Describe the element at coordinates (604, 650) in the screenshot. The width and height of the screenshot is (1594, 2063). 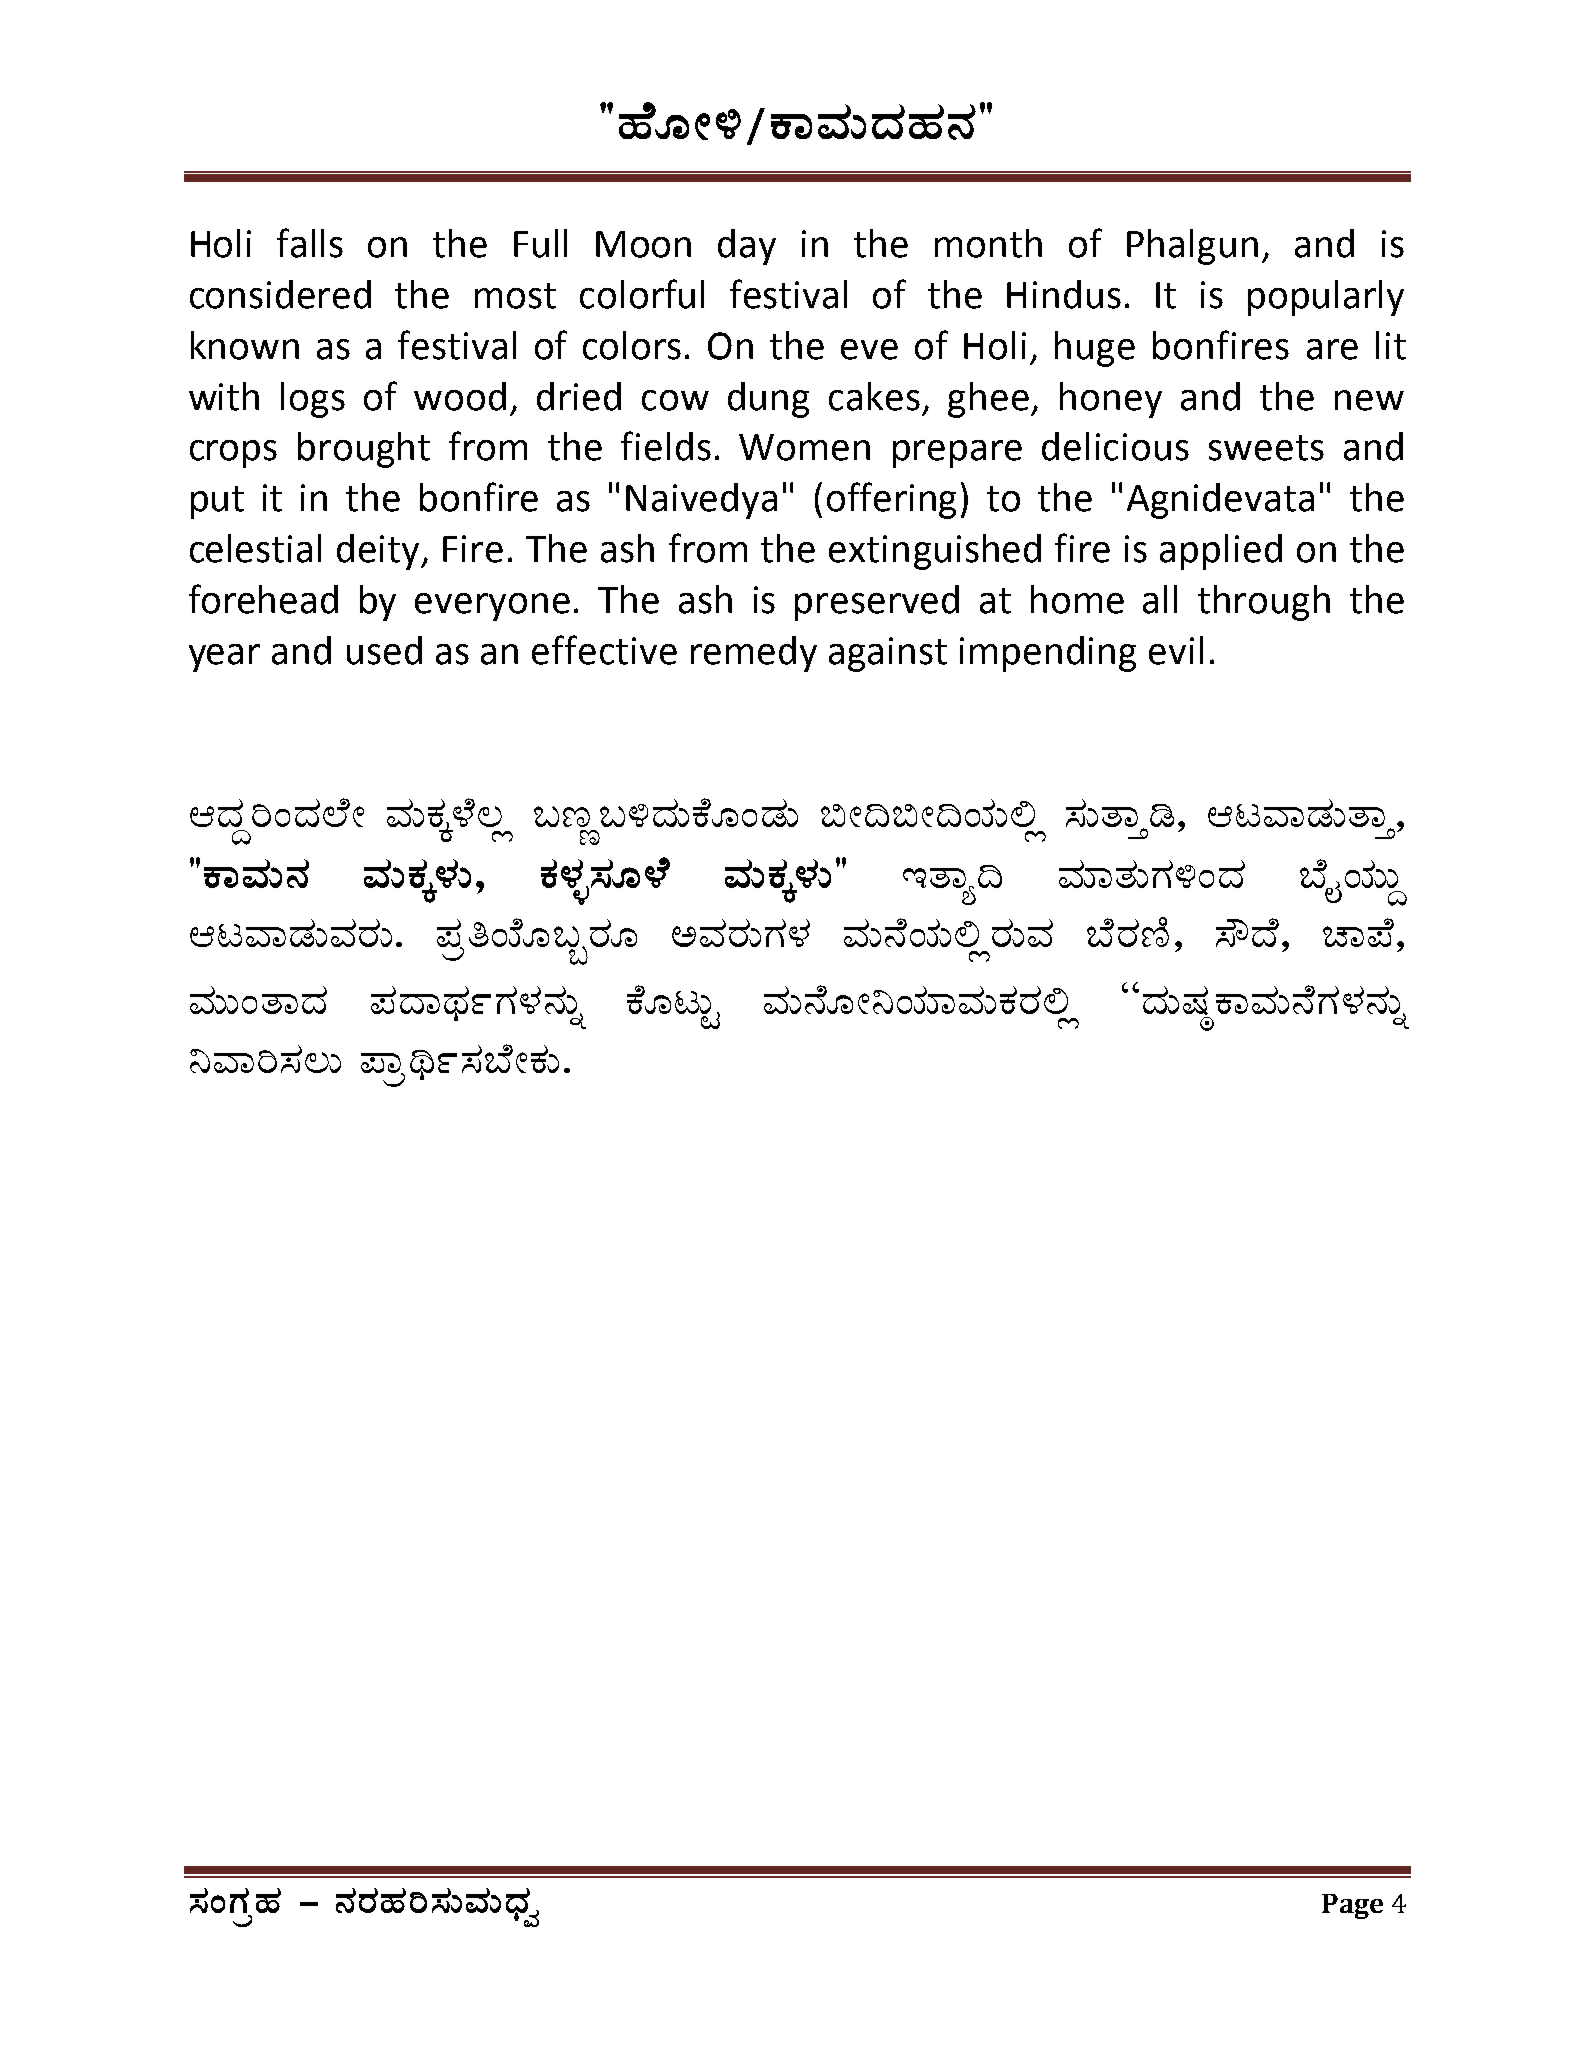
I see `effective` at that location.
